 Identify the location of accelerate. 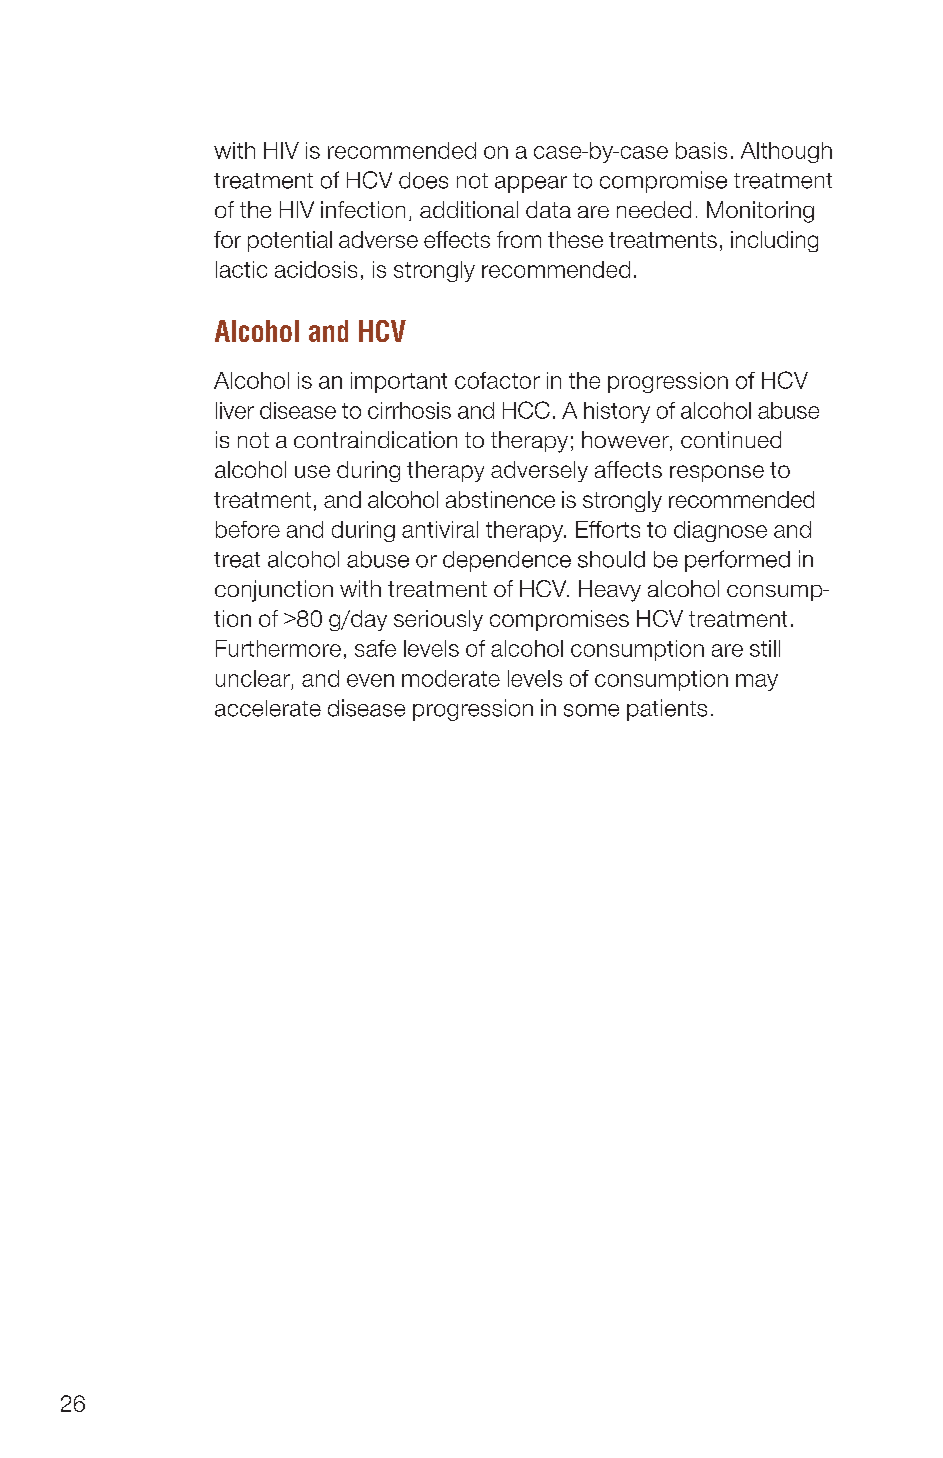
(268, 708).
